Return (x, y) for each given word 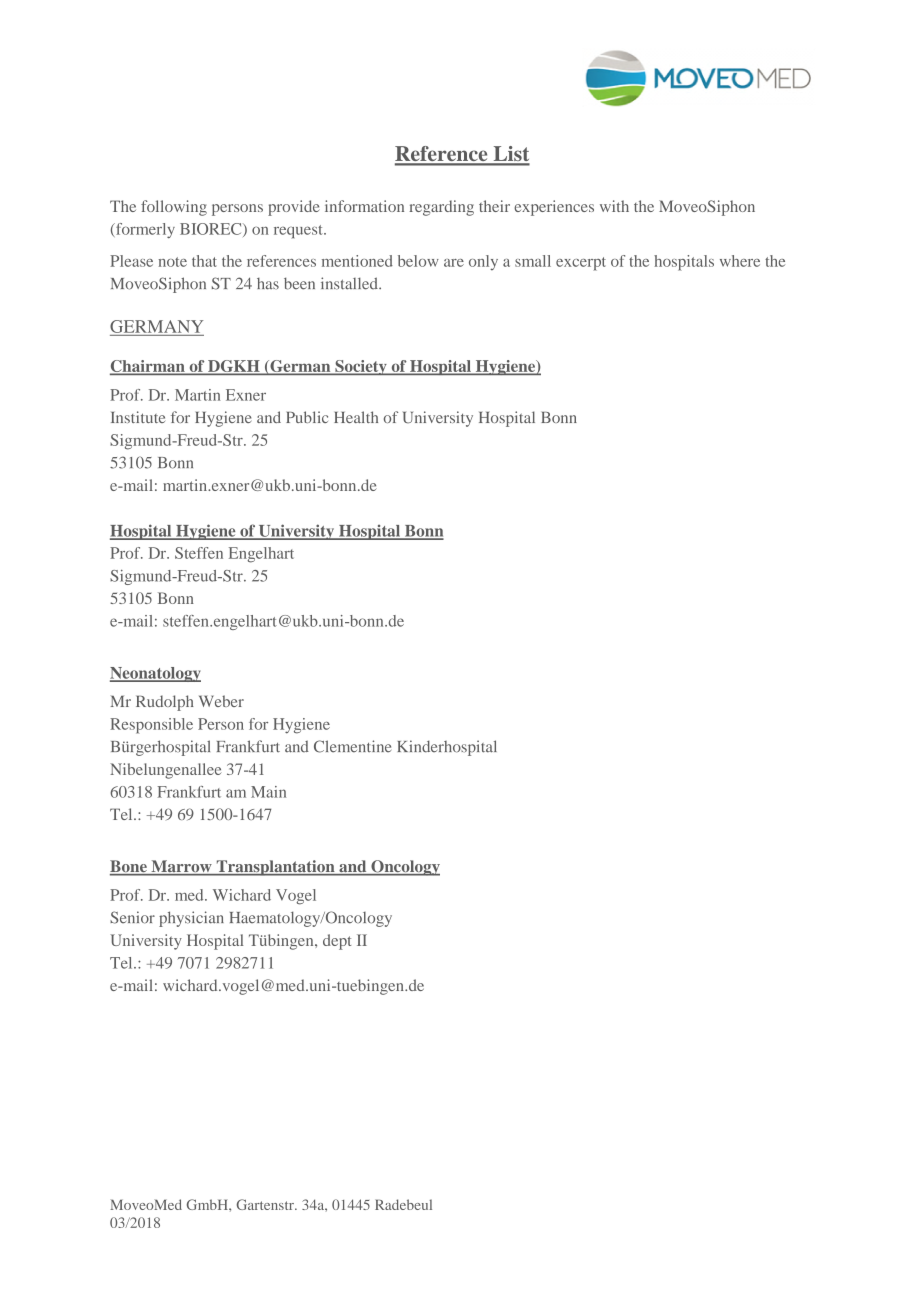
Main (268, 792)
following (174, 208)
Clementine (352, 746)
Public (307, 417)
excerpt (581, 264)
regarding (441, 208)
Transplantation (275, 868)
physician (191, 919)
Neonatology (155, 674)
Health (356, 417)
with (614, 206)
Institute (138, 417)
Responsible (151, 726)
